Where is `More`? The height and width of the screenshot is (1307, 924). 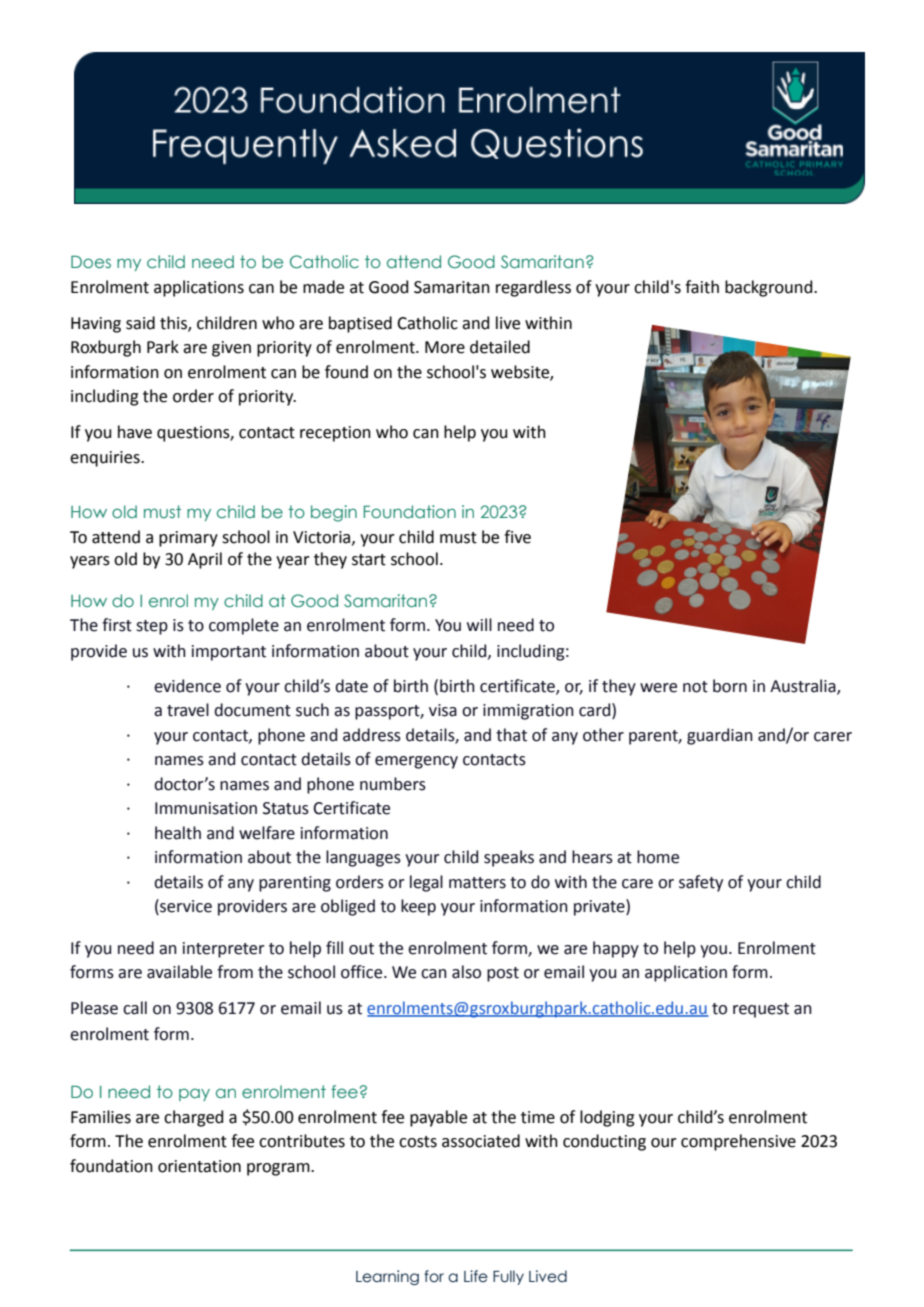
More is located at coordinates (445, 347).
